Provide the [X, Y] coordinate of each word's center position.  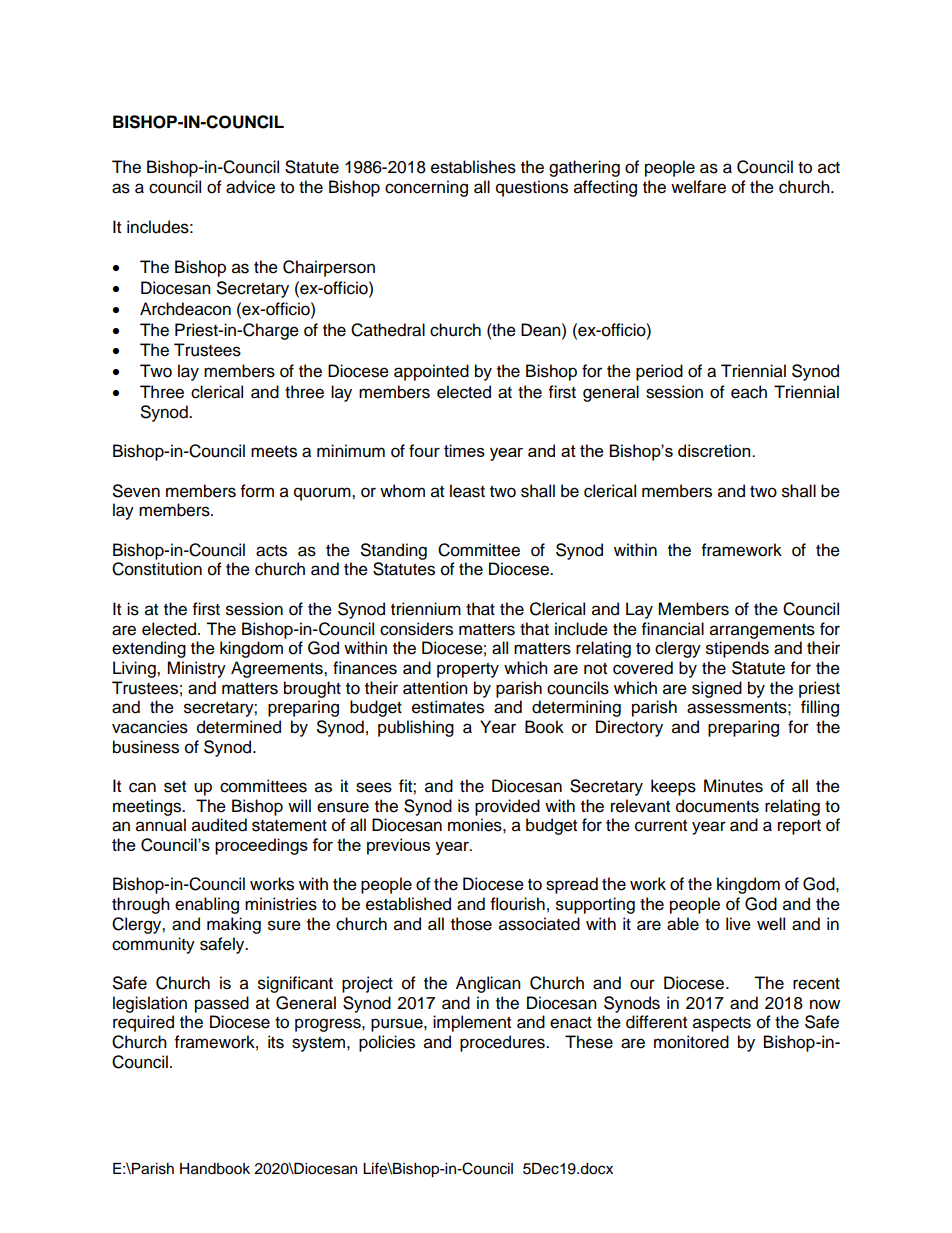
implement [472, 1023]
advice [250, 187]
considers [416, 629]
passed [222, 1004]
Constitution [157, 569]
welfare [698, 187]
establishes [473, 167]
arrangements [762, 631]
